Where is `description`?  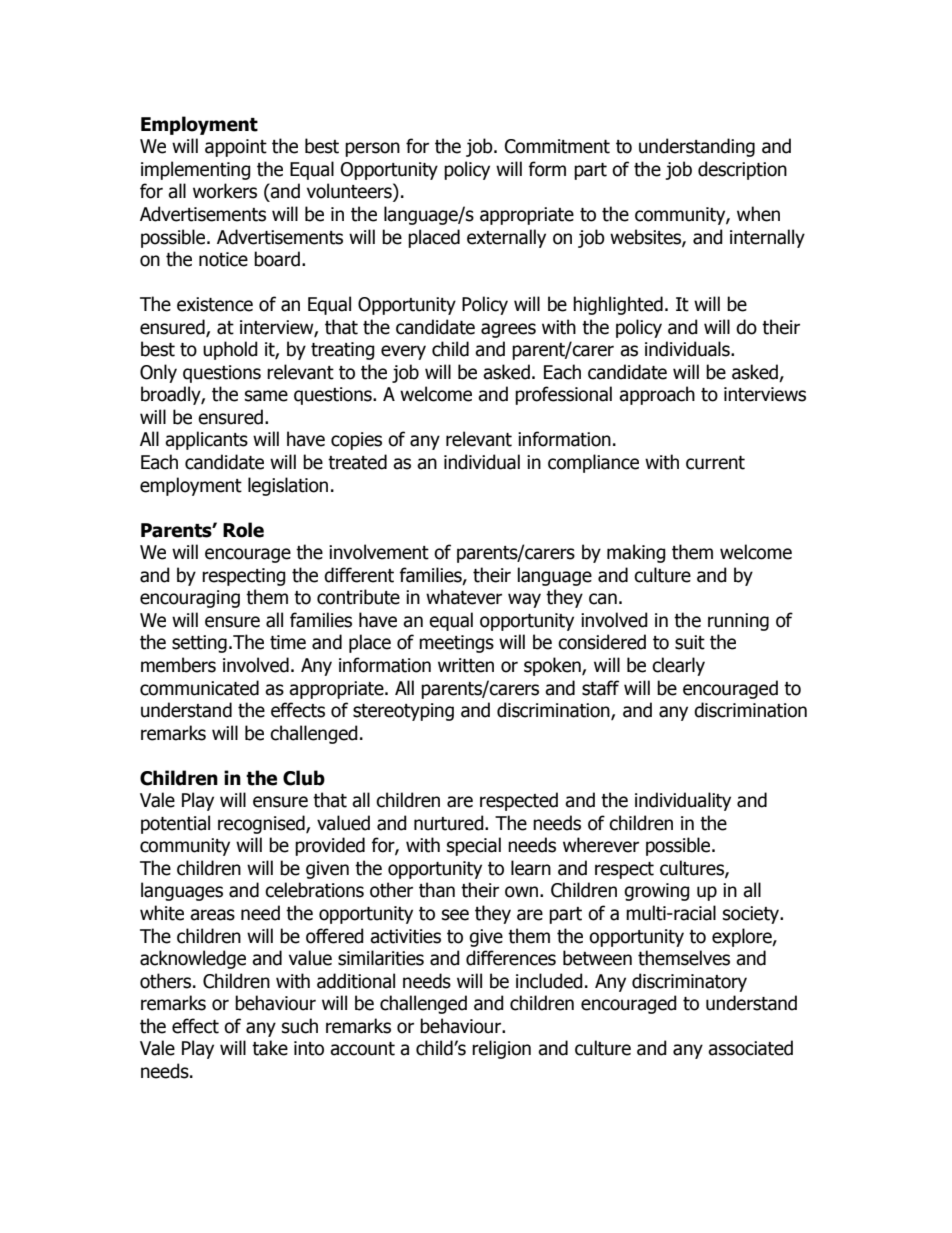 description is located at coordinates (742, 170).
